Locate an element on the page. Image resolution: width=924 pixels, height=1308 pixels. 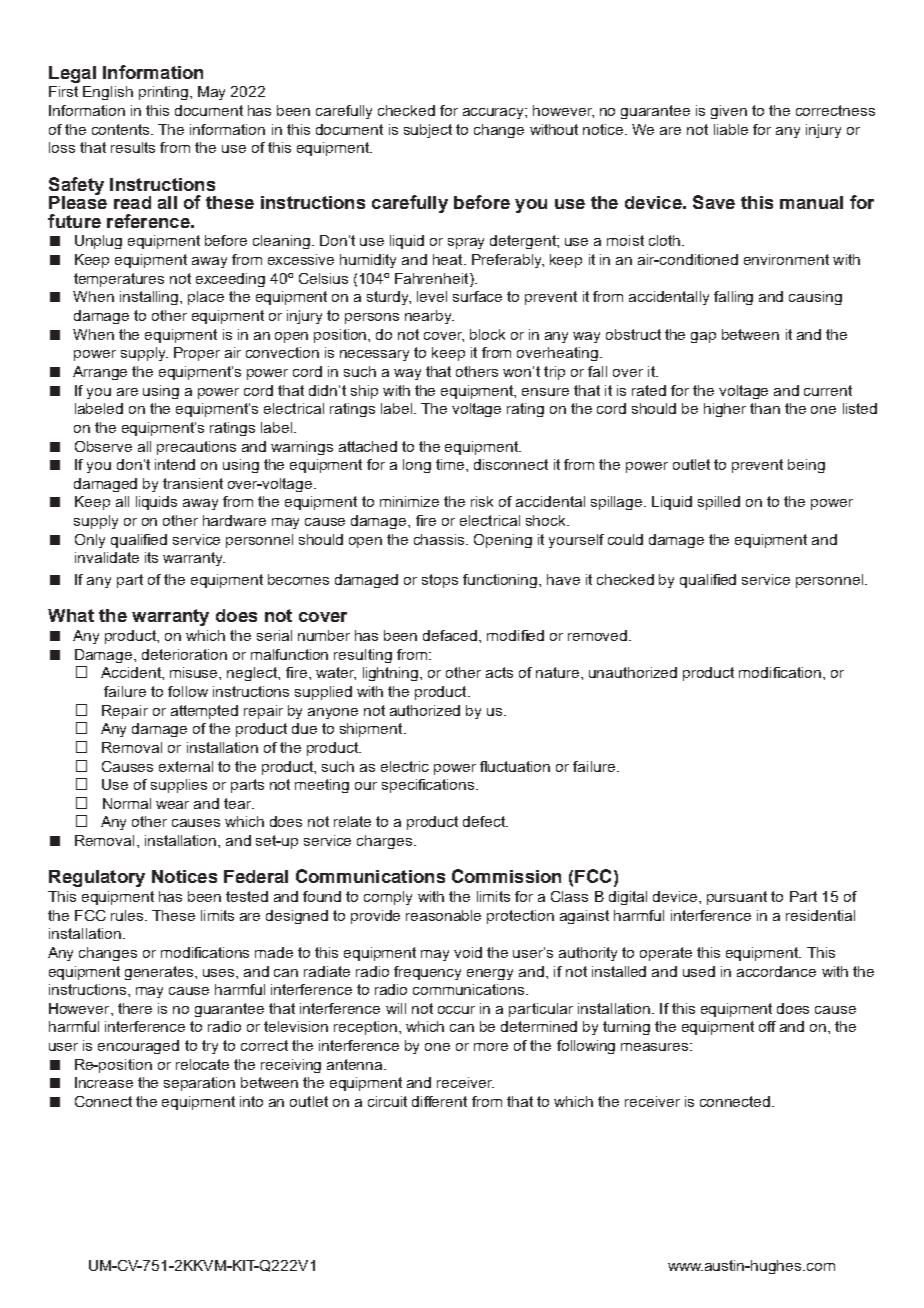
printing is located at coordinates (163, 93).
